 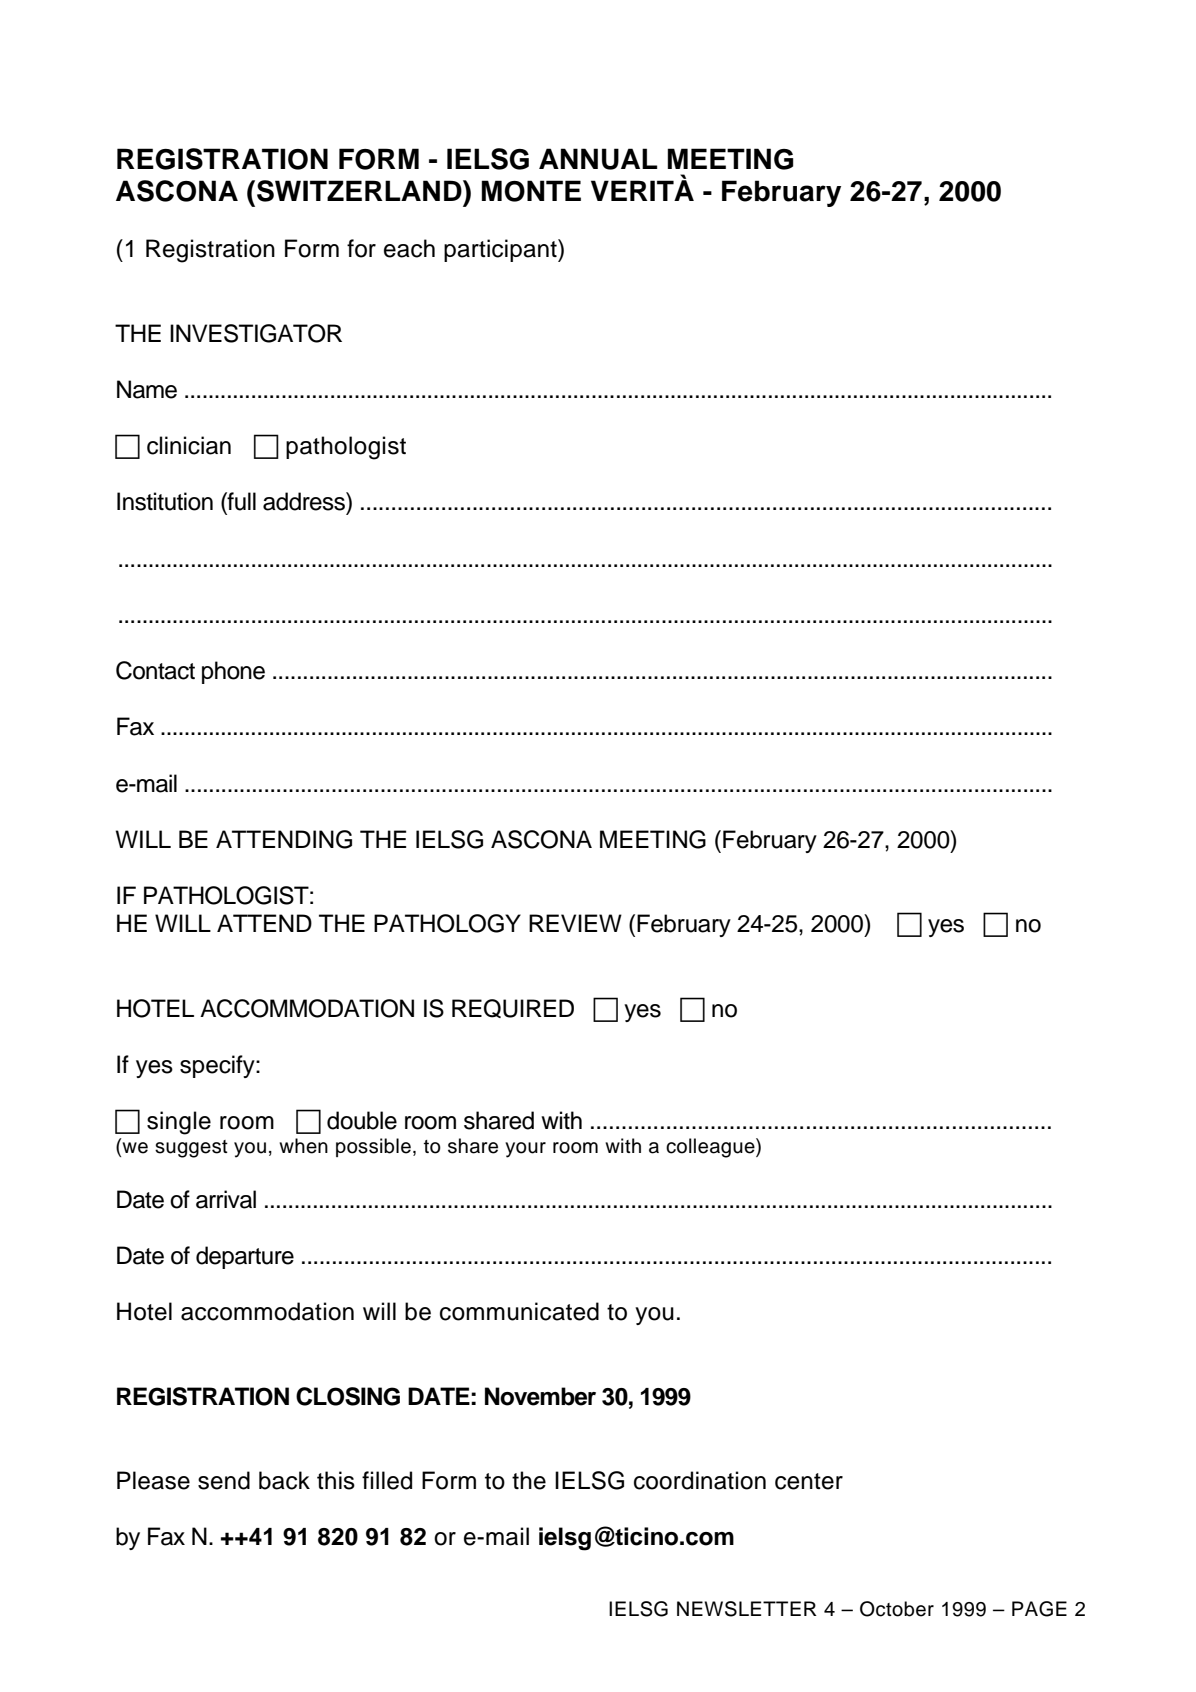 What do you see at coordinates (233, 672) in the screenshot?
I see `phone` at bounding box center [233, 672].
